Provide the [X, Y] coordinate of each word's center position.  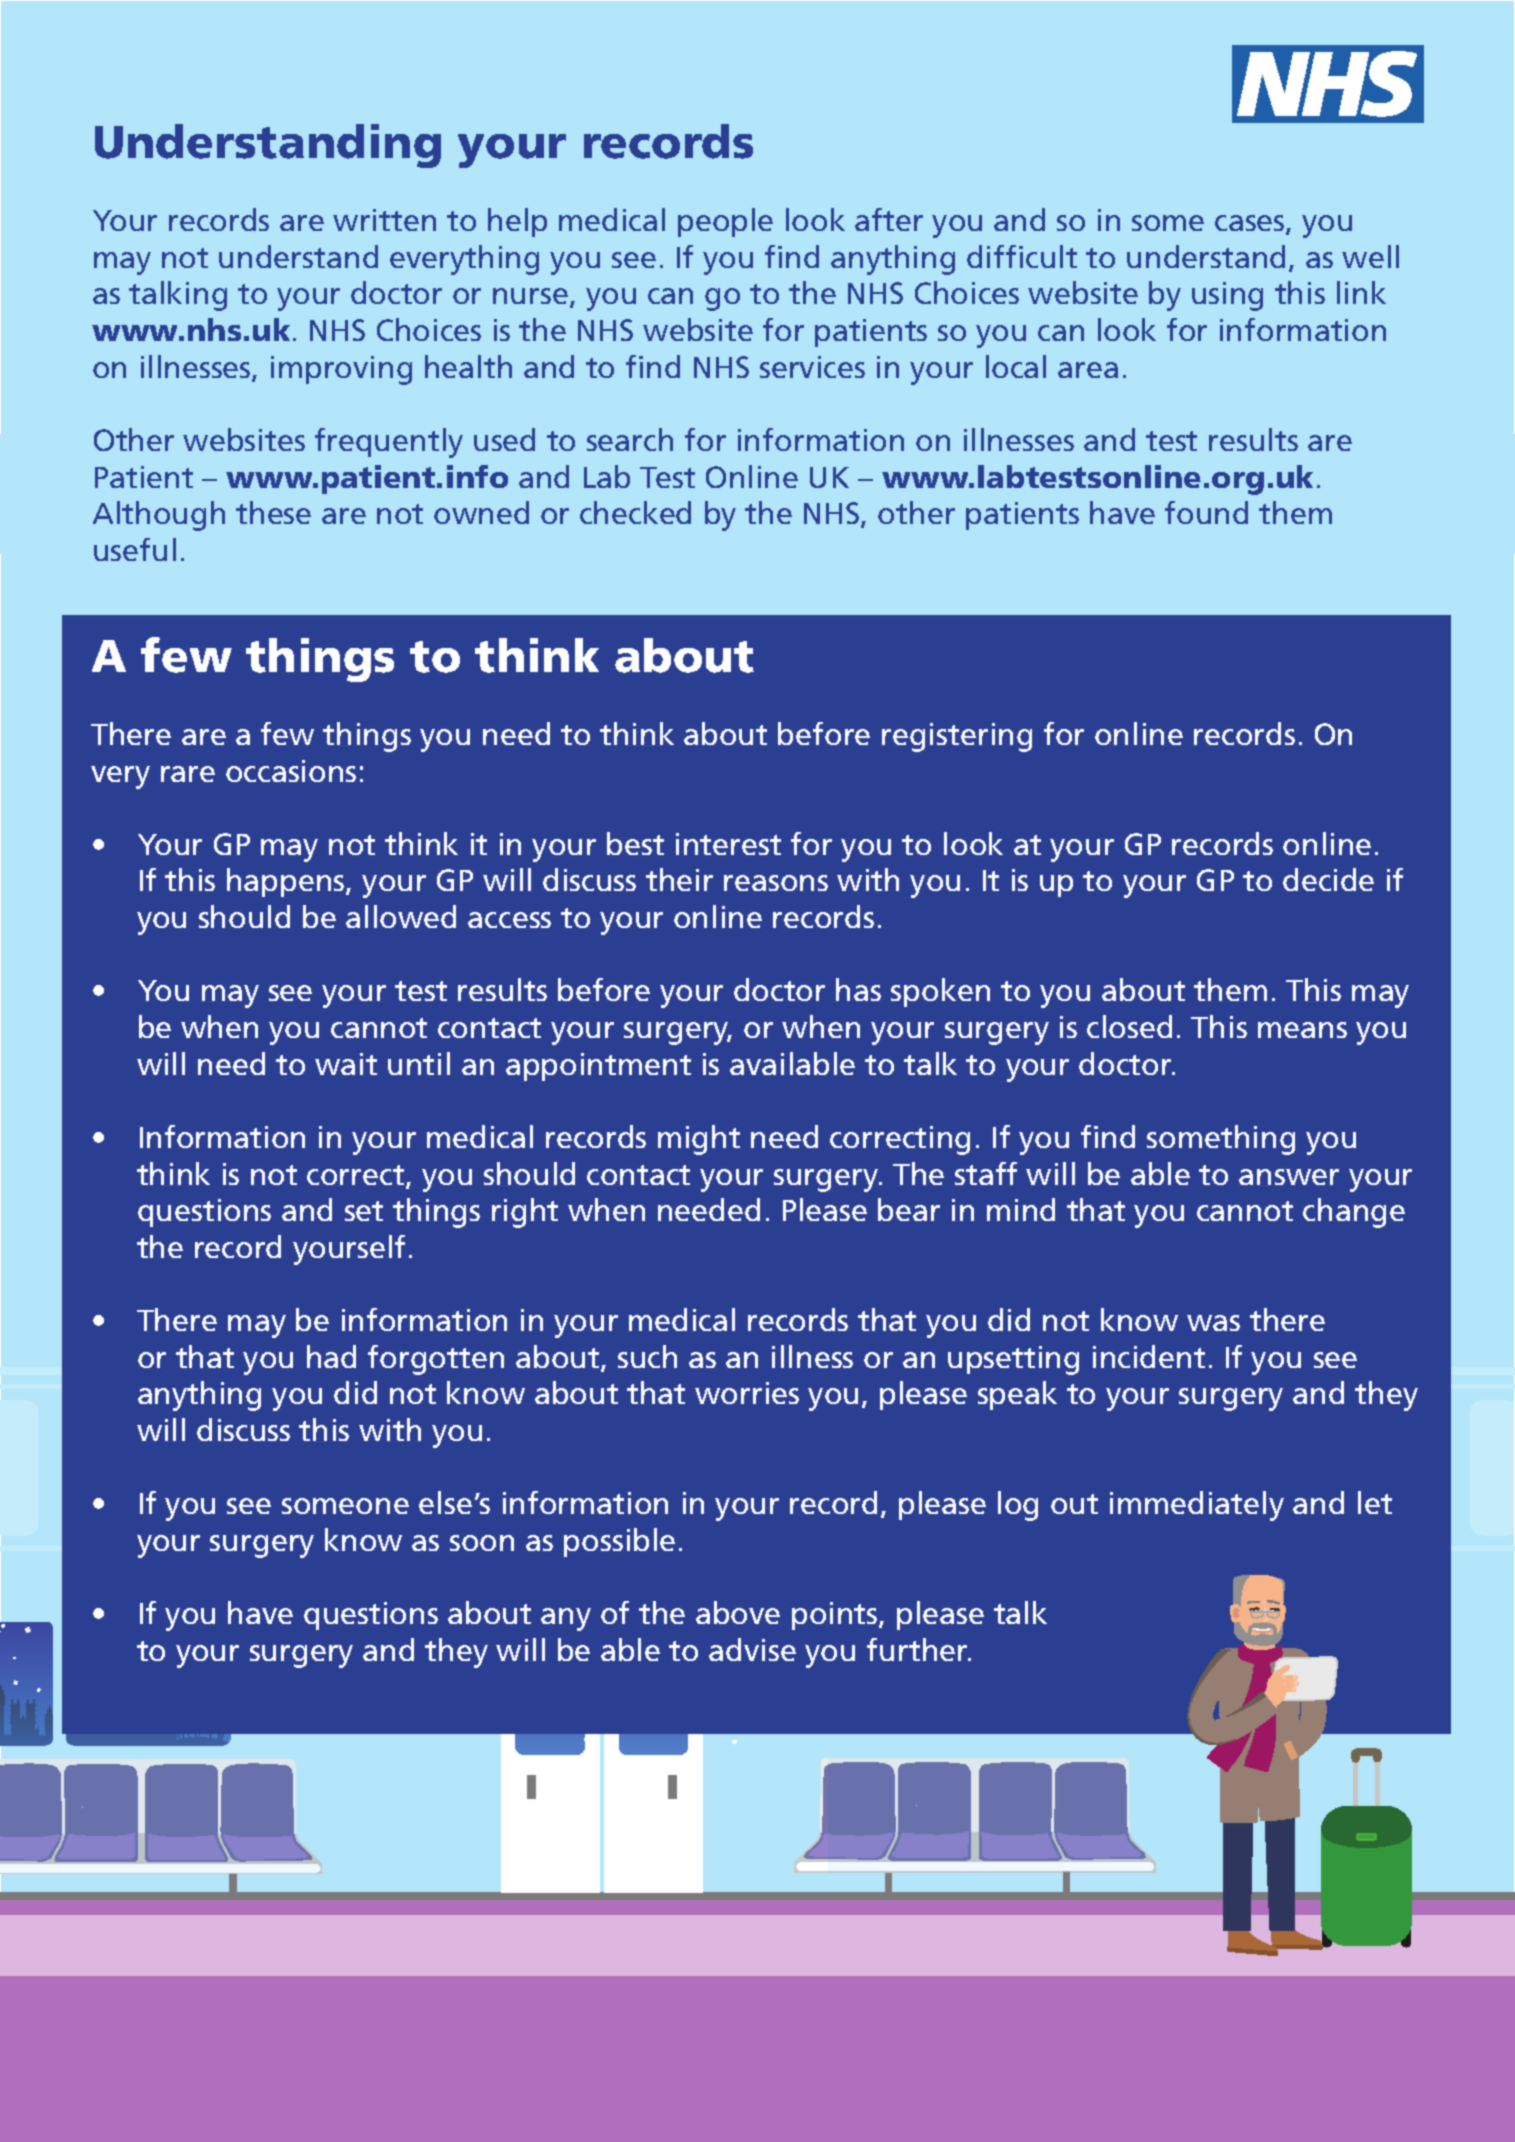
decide [1328, 879]
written [384, 220]
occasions [291, 771]
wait [346, 1064]
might [699, 1140]
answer [1289, 1177]
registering [957, 737]
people [725, 222]
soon [482, 1543]
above [738, 1612]
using [1227, 296]
